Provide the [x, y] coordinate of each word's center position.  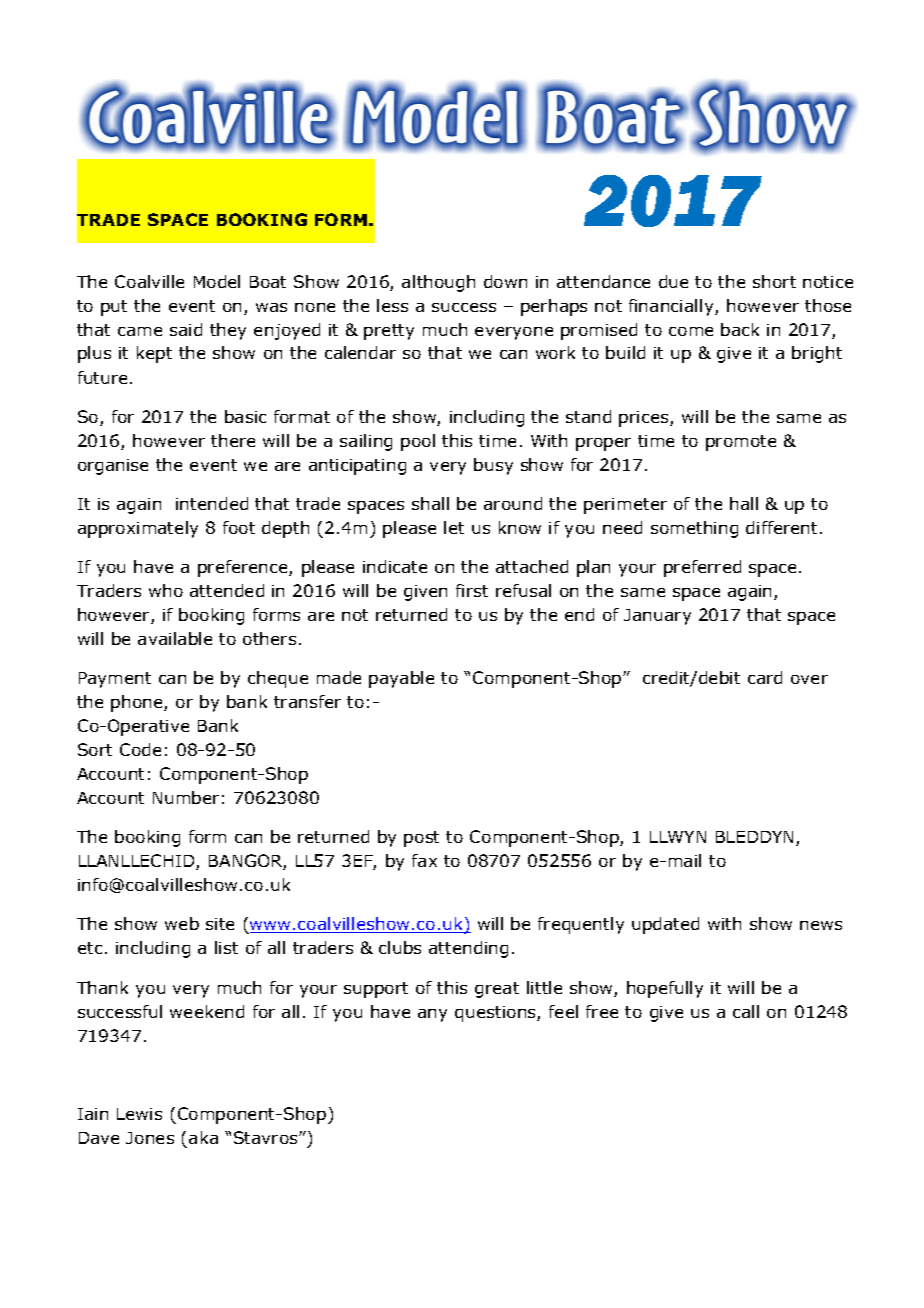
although [438, 283]
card [765, 677]
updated [665, 925]
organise [113, 467]
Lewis [139, 1114]
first [472, 590]
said [186, 329]
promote [741, 443]
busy [493, 466]
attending [468, 949]
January [657, 617]
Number [186, 797]
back [740, 329]
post [421, 839]
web [182, 923]
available [175, 638]
